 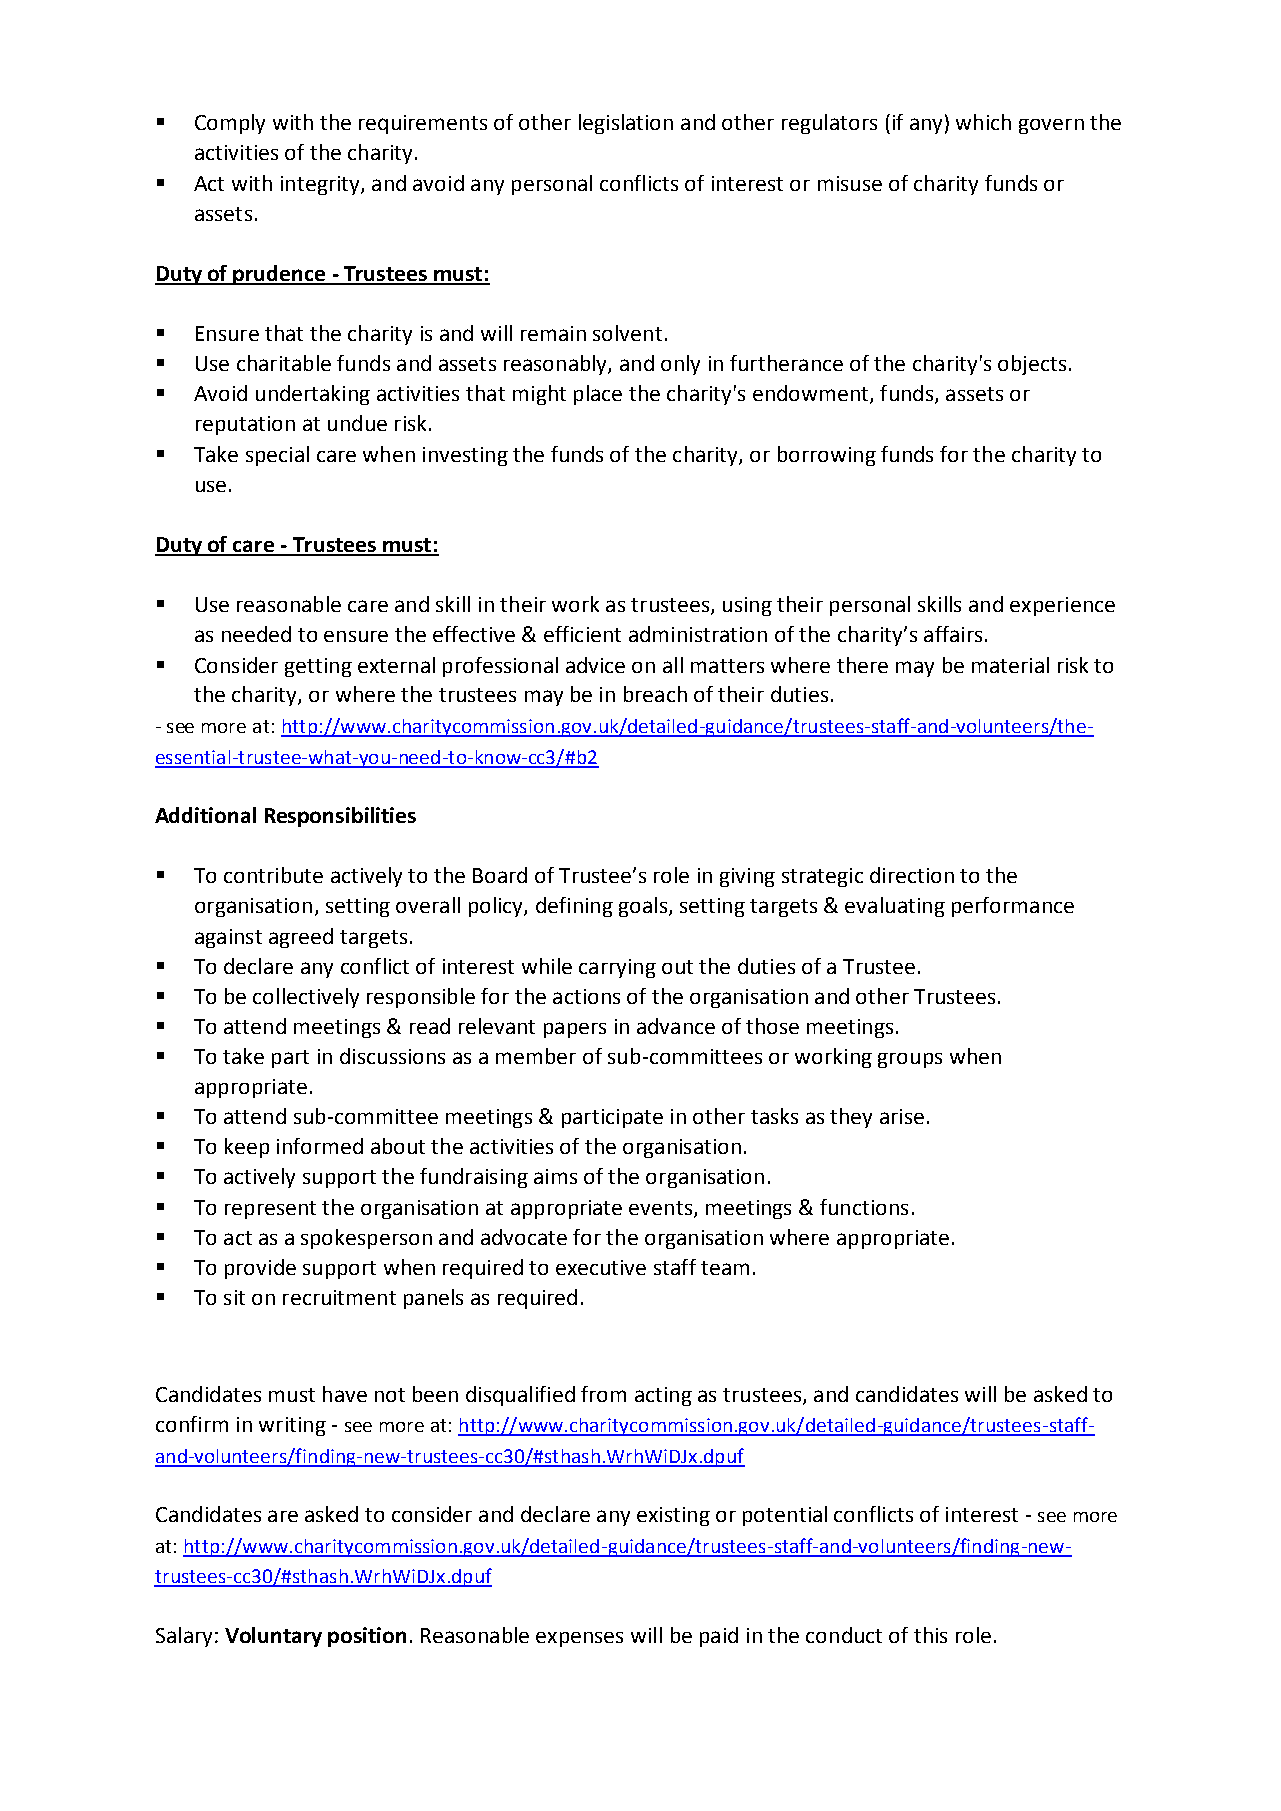 I want to click on which, so click(x=983, y=122).
